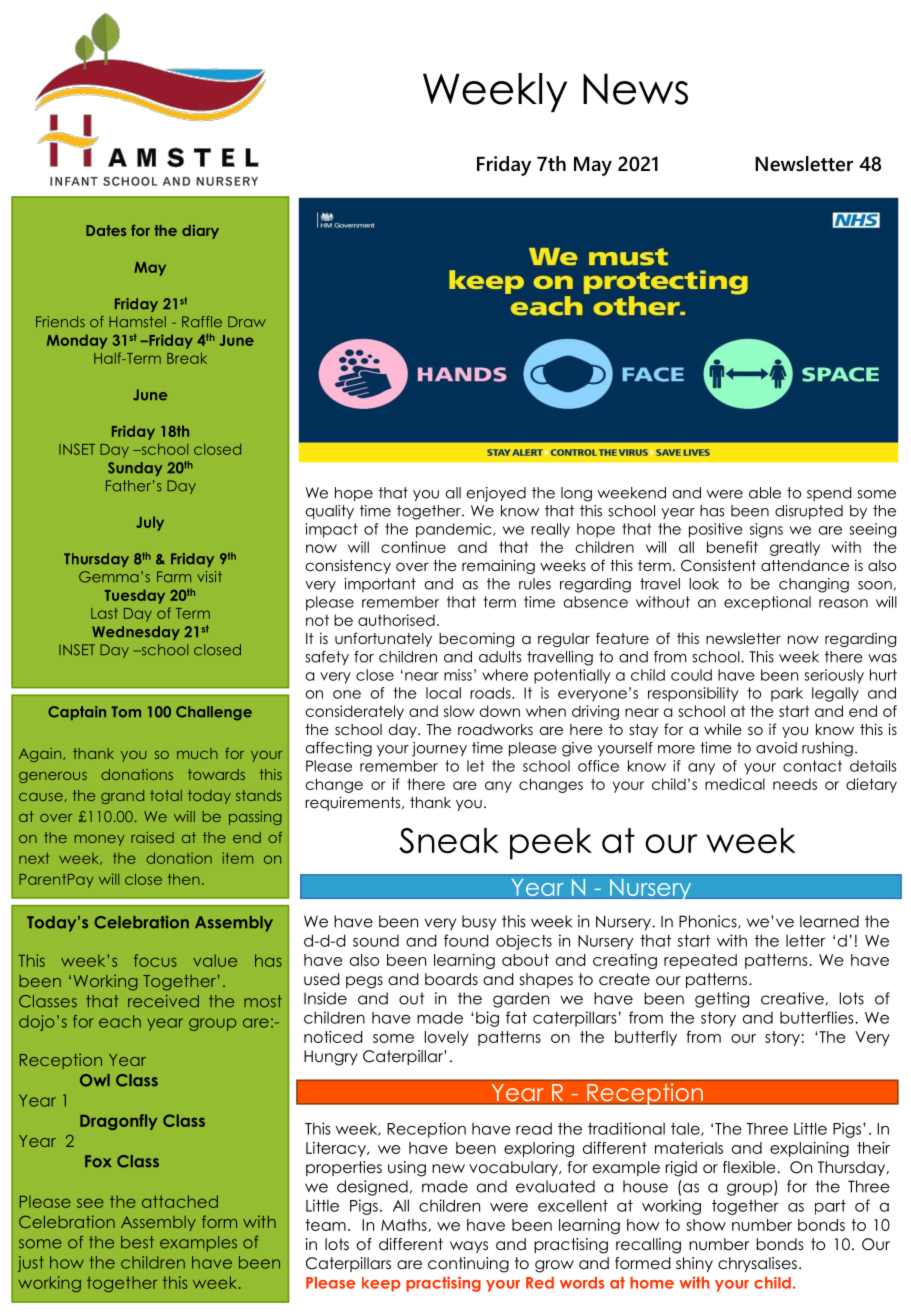 The image size is (911, 1316). What do you see at coordinates (106, 230) in the image?
I see `Dates` at bounding box center [106, 230].
